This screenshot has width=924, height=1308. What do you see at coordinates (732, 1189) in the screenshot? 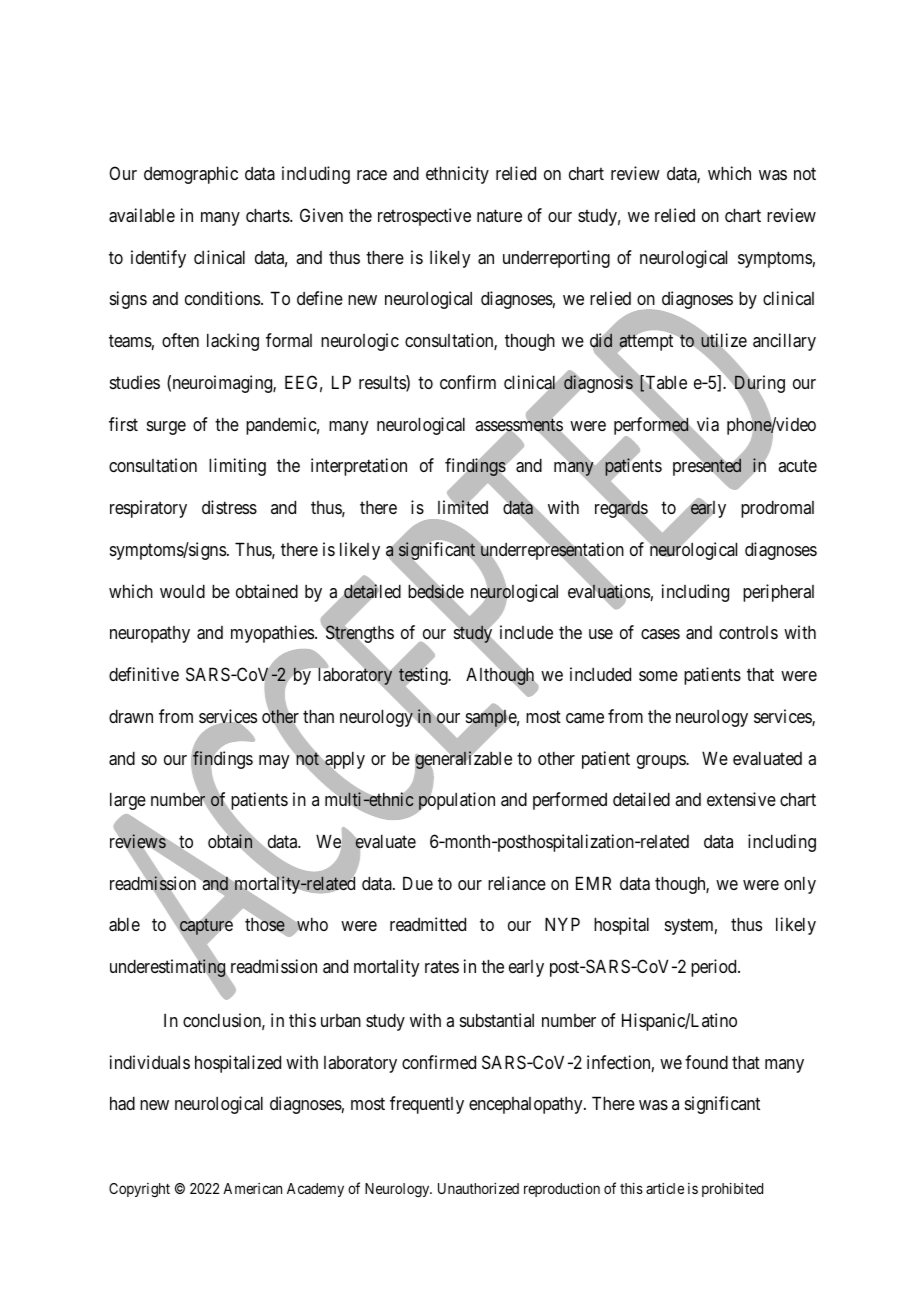
I see `prohibited` at bounding box center [732, 1189].
